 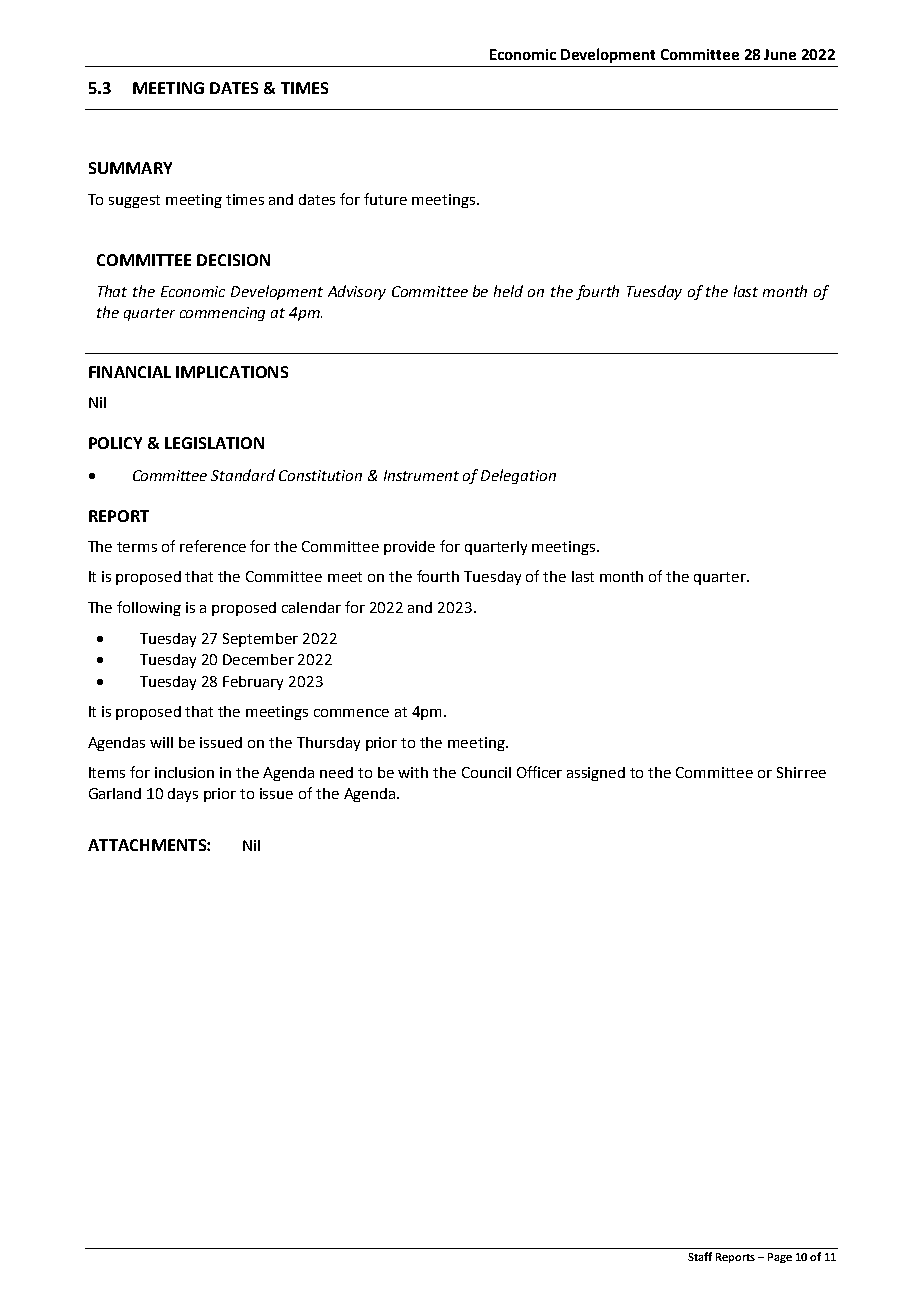 I want to click on SUMMARY, so click(x=130, y=168).
